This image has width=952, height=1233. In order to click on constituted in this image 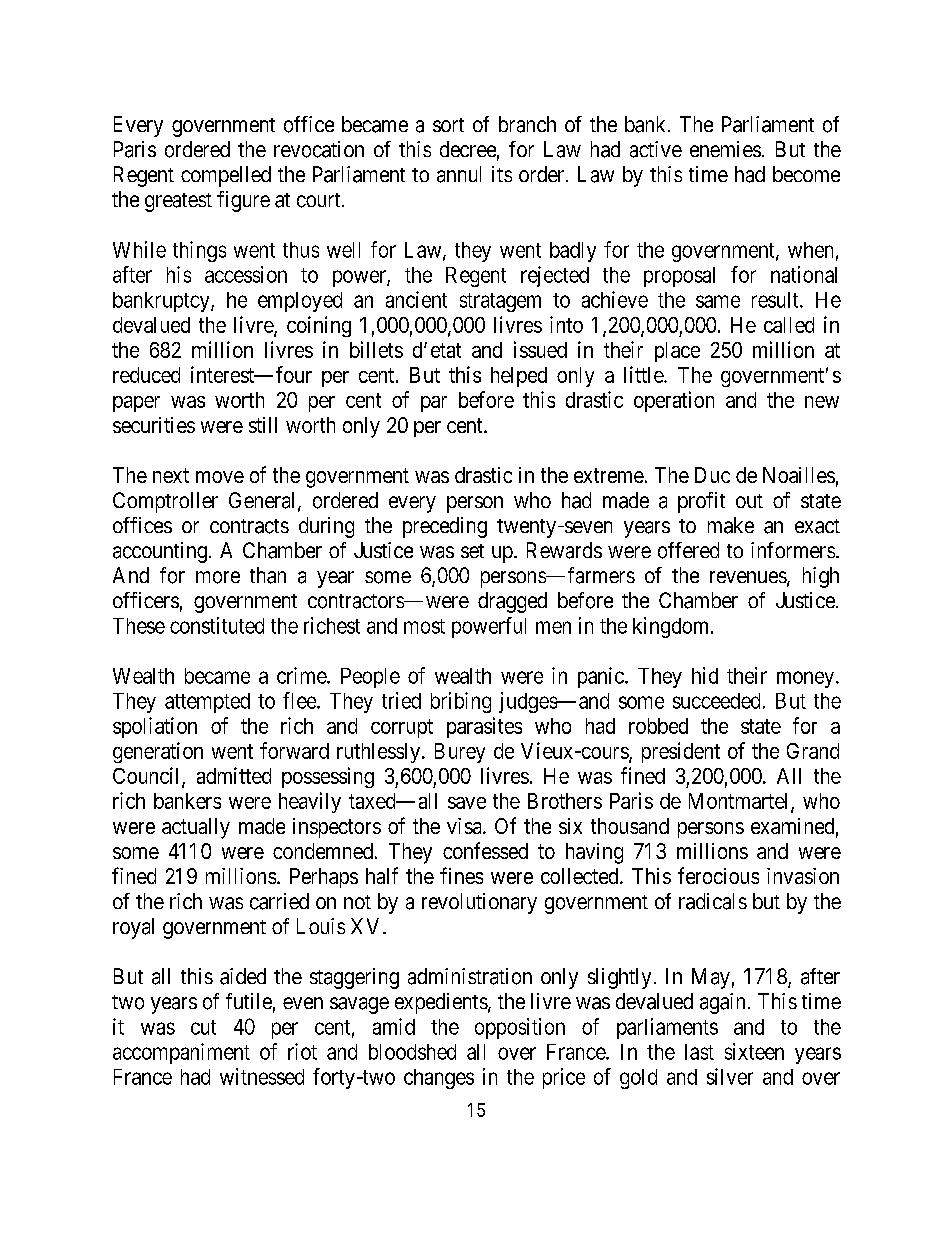, I will do `click(217, 625)`.
